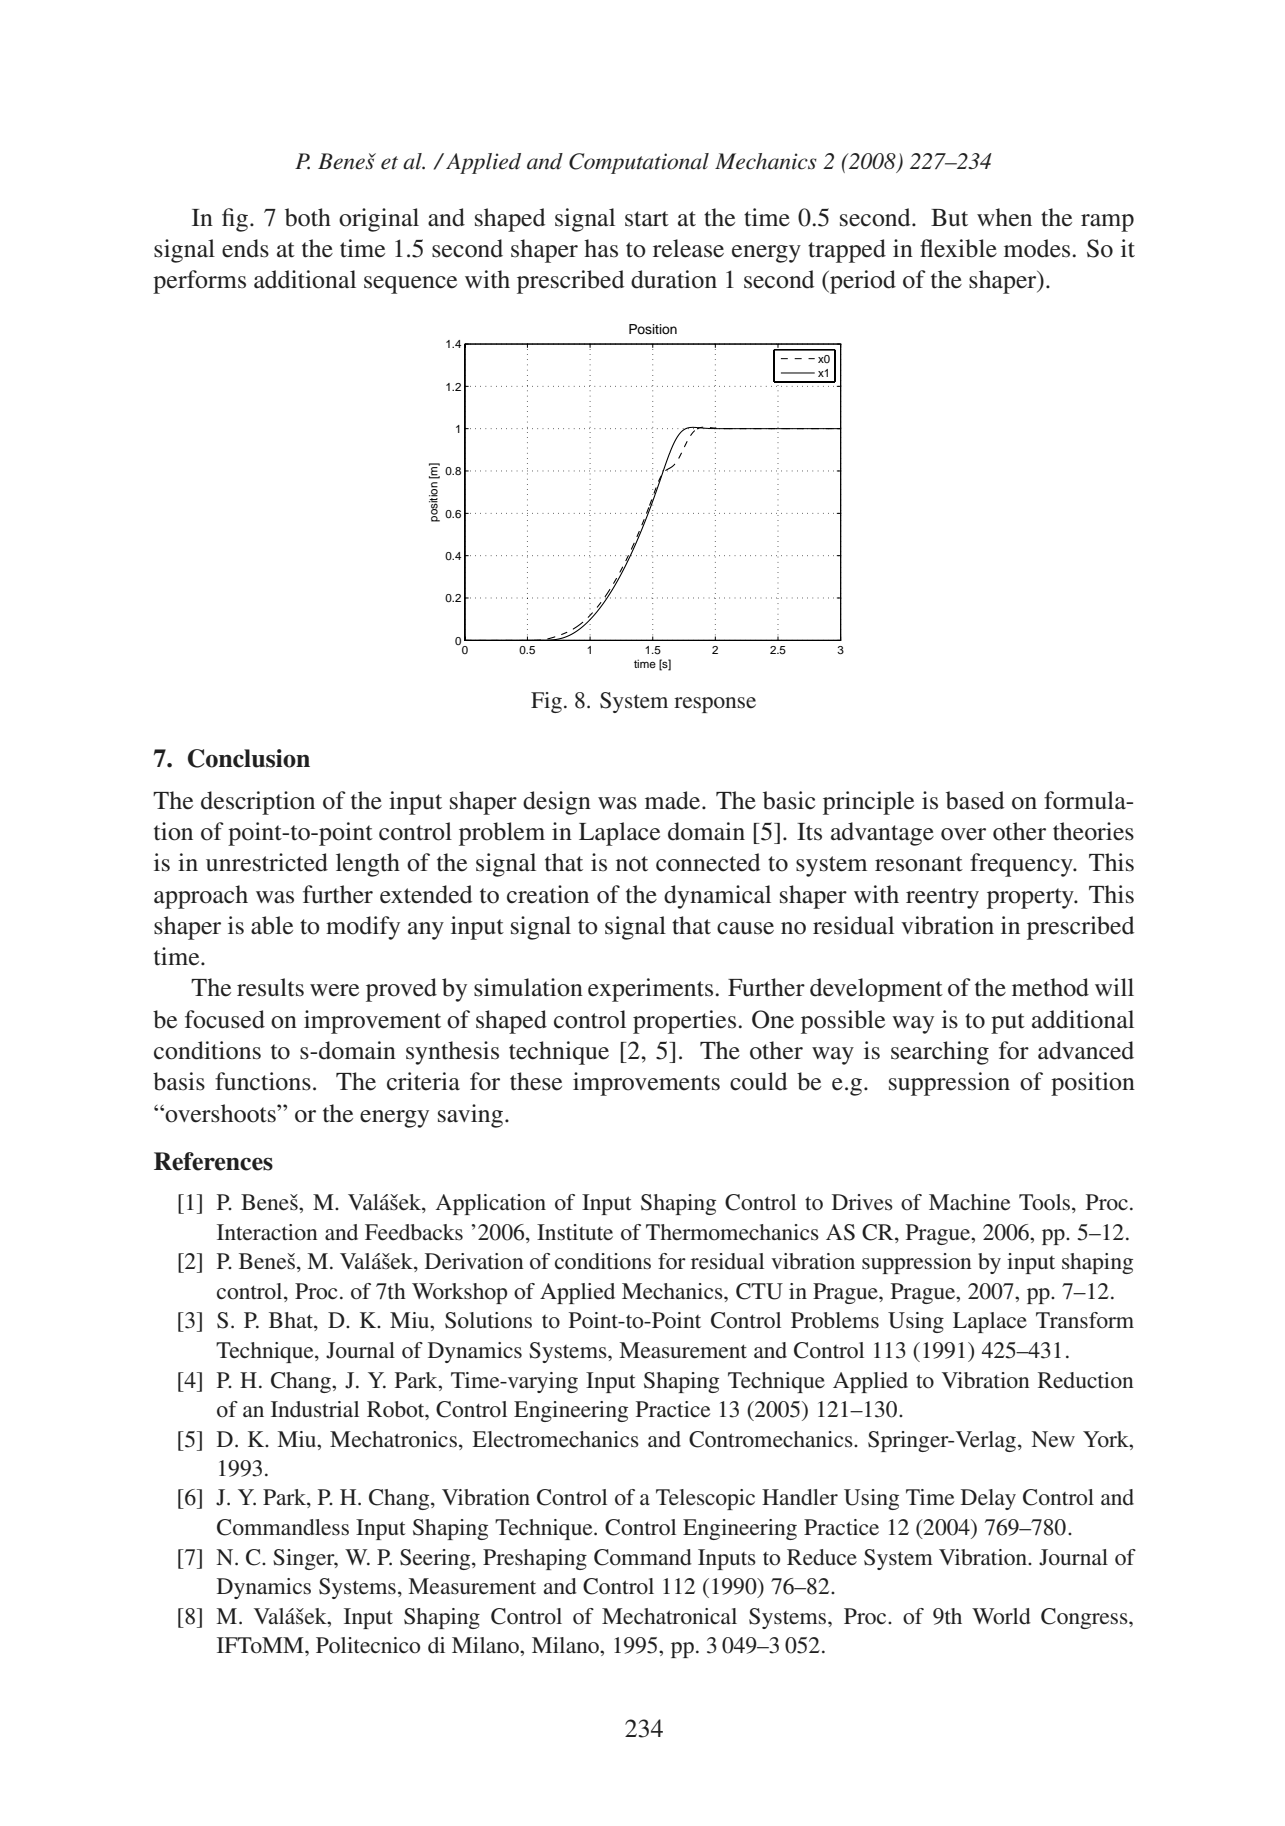 Image resolution: width=1285 pixels, height=1826 pixels. What do you see at coordinates (632, 864) in the screenshot?
I see `not` at bounding box center [632, 864].
